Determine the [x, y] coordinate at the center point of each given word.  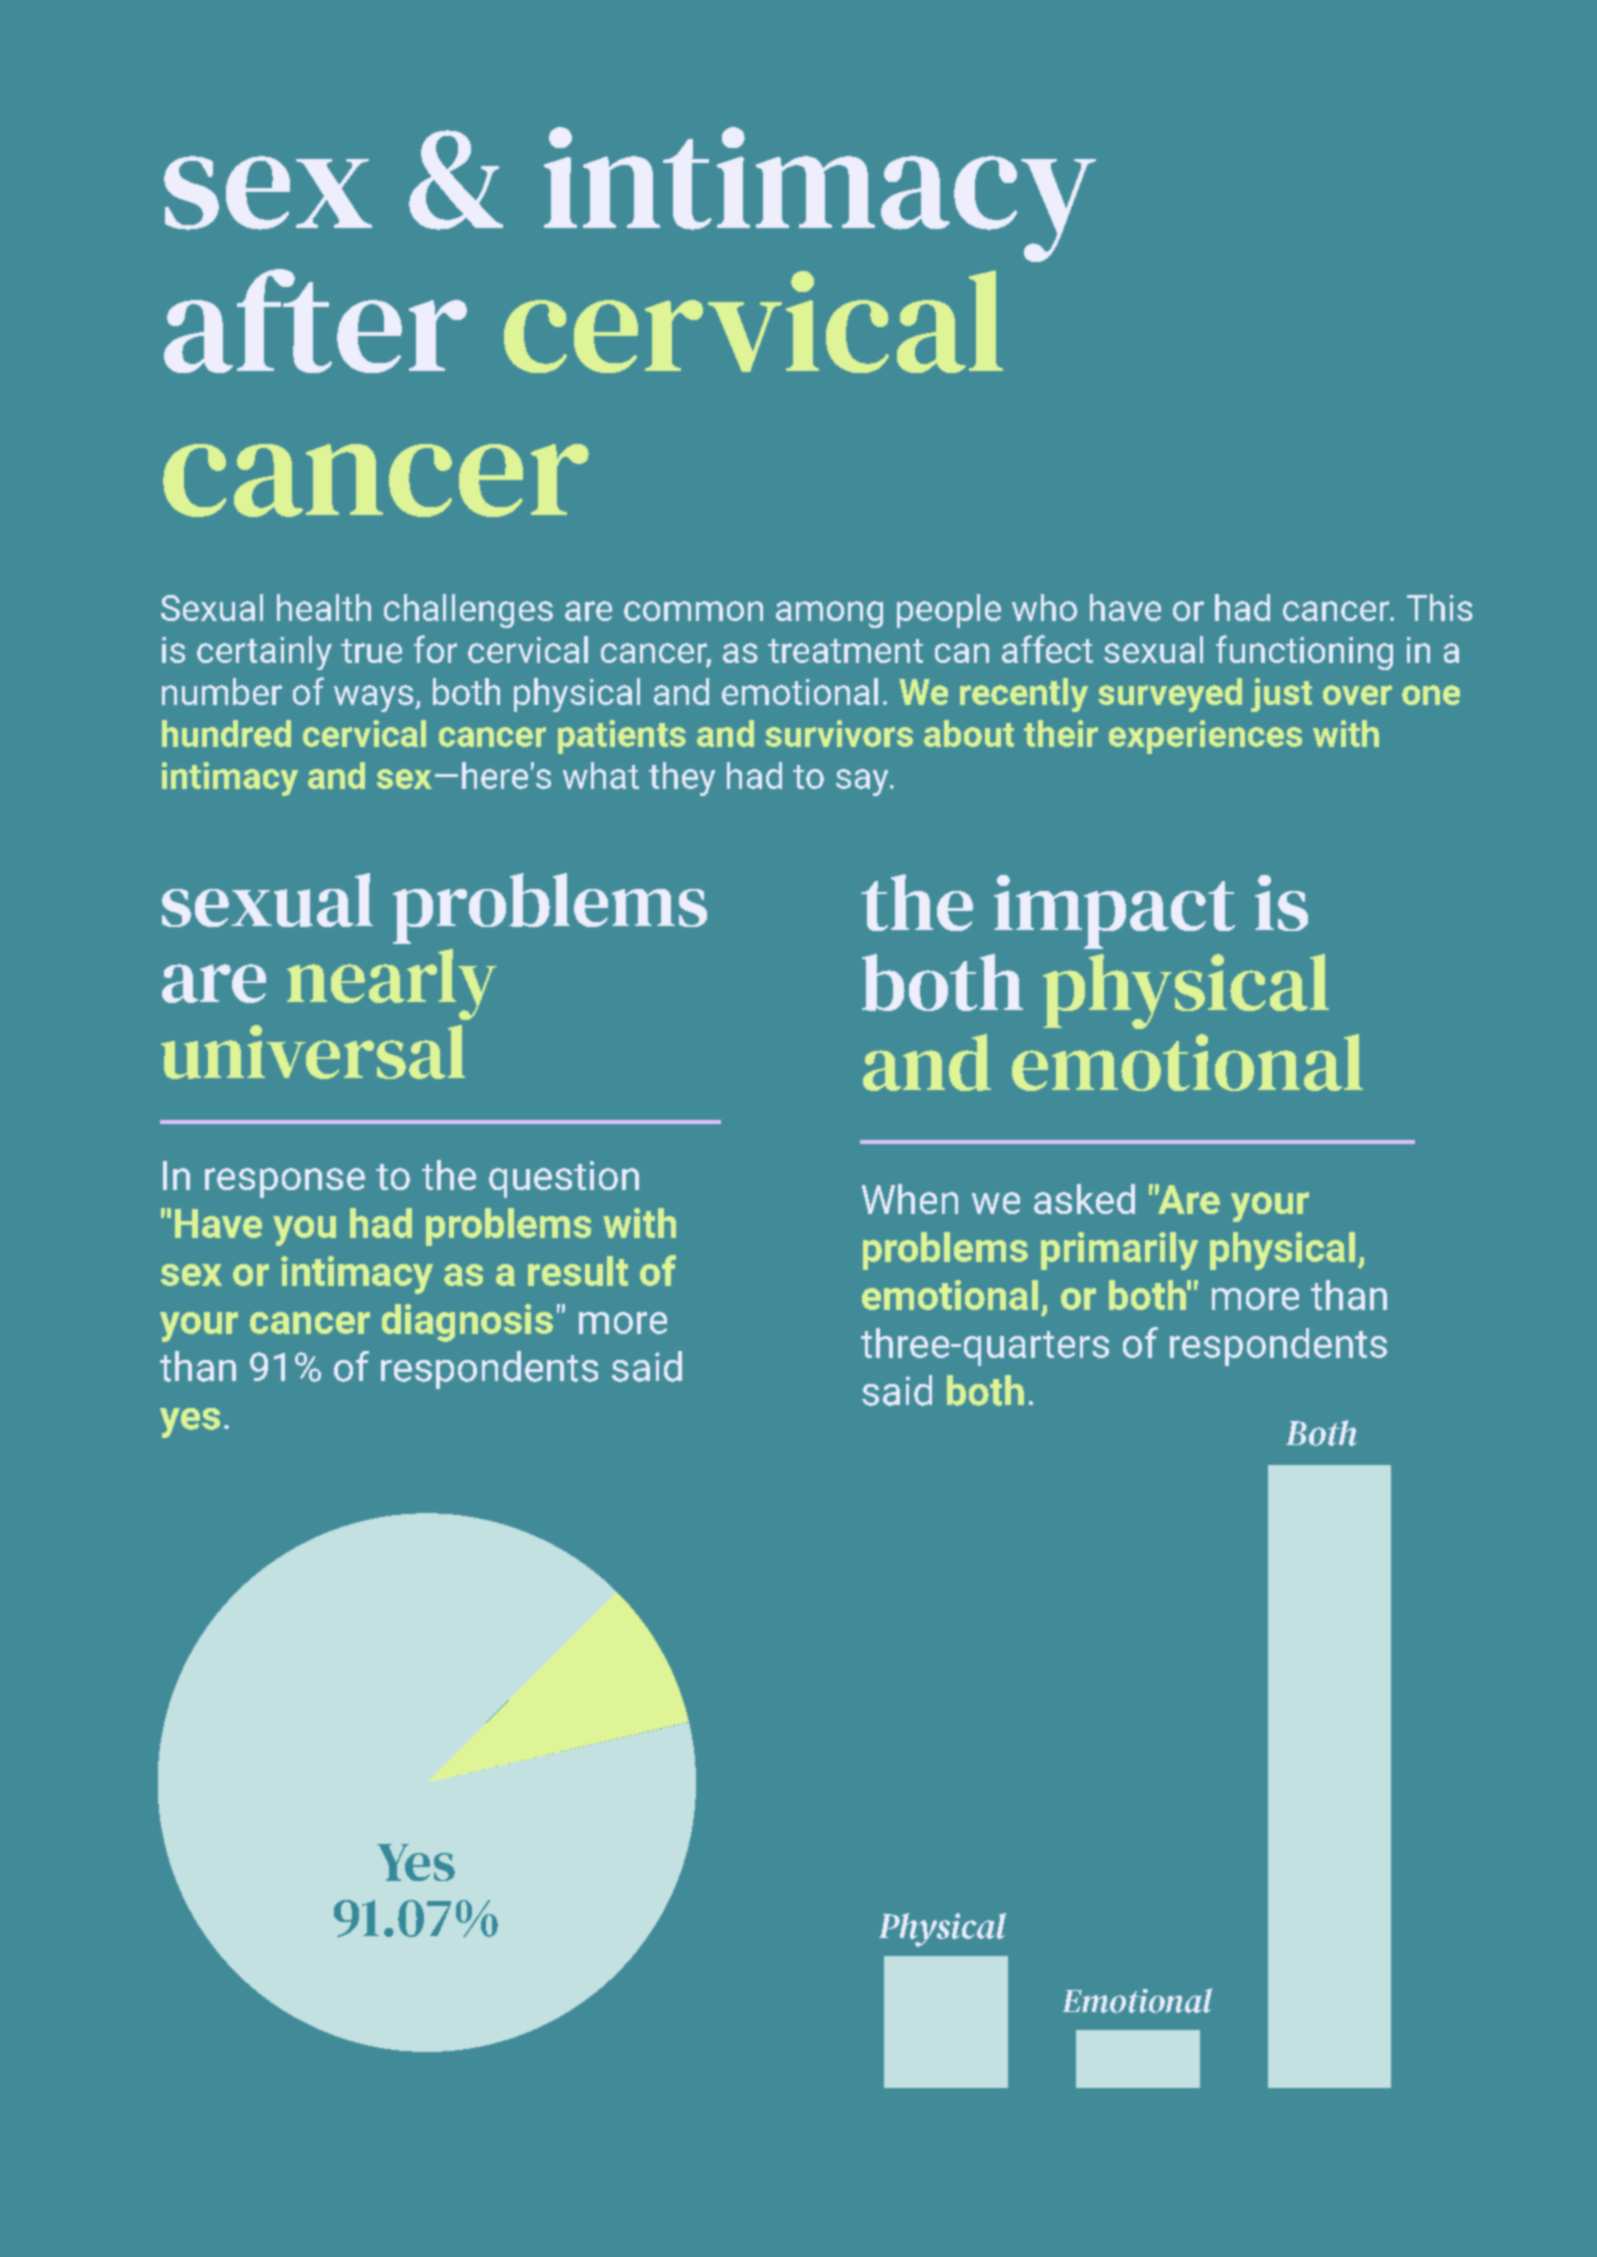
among [829, 614]
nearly [392, 984]
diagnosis [467, 1323]
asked [1084, 1199]
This [1440, 607]
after [315, 321]
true [371, 651]
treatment [845, 651]
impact [1114, 912]
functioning [1304, 652]
